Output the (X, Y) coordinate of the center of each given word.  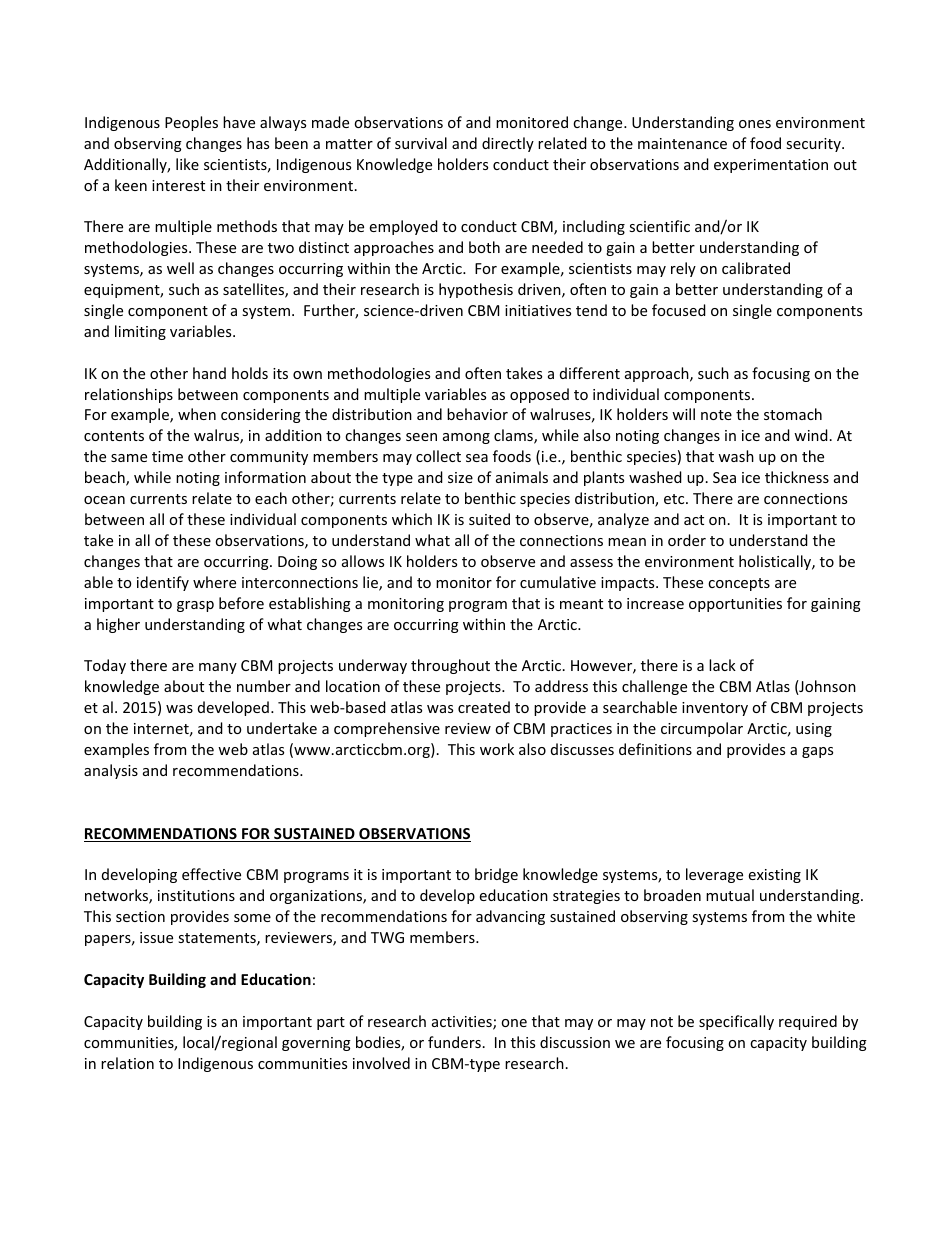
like (187, 164)
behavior (477, 414)
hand (209, 373)
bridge (496, 875)
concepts (739, 584)
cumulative (558, 582)
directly (508, 144)
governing (316, 1044)
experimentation (771, 166)
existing (775, 876)
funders (454, 1042)
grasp (195, 606)
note (716, 415)
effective (211, 874)
